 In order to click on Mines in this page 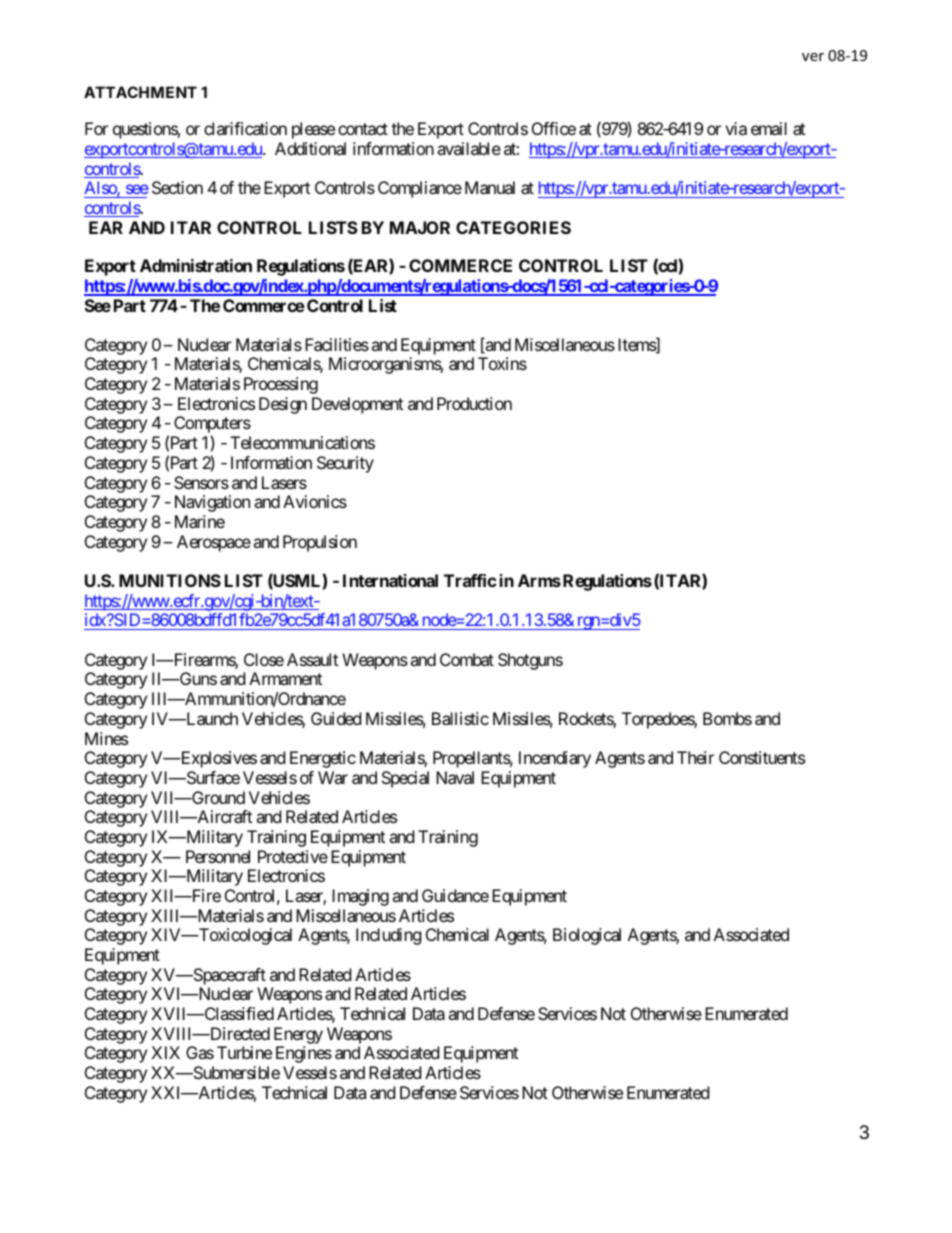, I will do `click(106, 738)`.
